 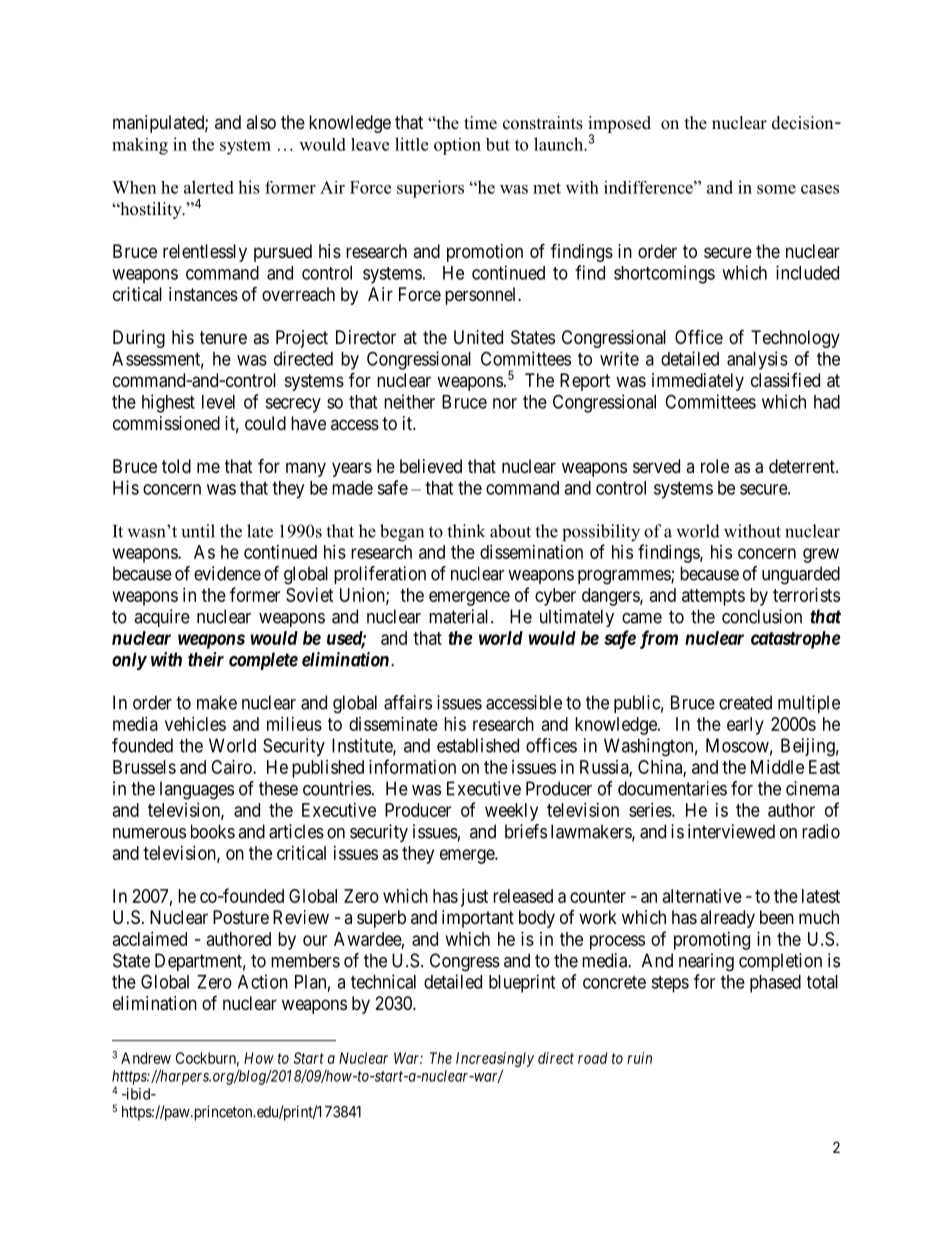 I want to click on vehicles, so click(x=195, y=724).
